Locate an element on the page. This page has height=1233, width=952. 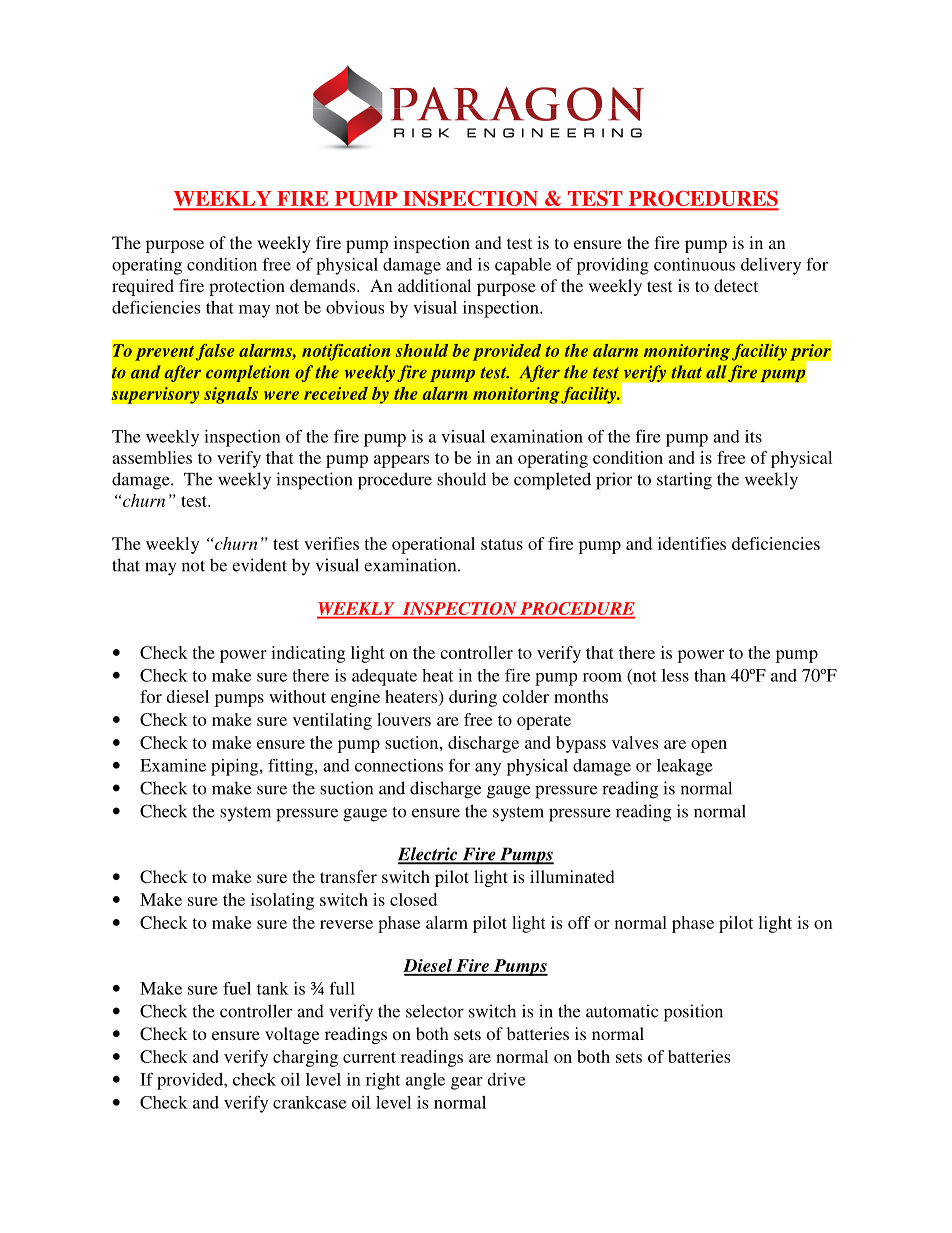
during is located at coordinates (473, 698).
